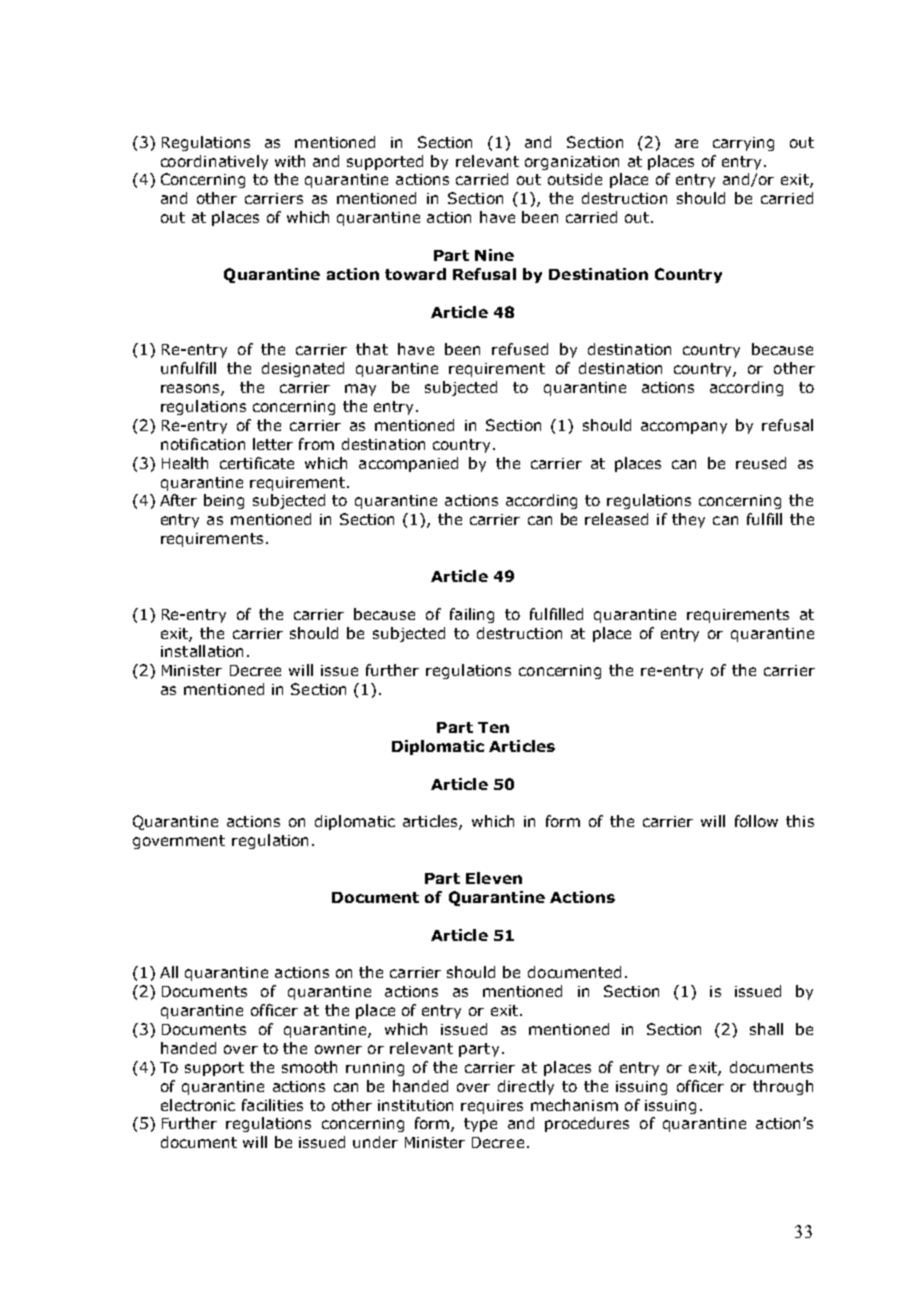 This image has height=1308, width=924. I want to click on reused, so click(761, 463).
